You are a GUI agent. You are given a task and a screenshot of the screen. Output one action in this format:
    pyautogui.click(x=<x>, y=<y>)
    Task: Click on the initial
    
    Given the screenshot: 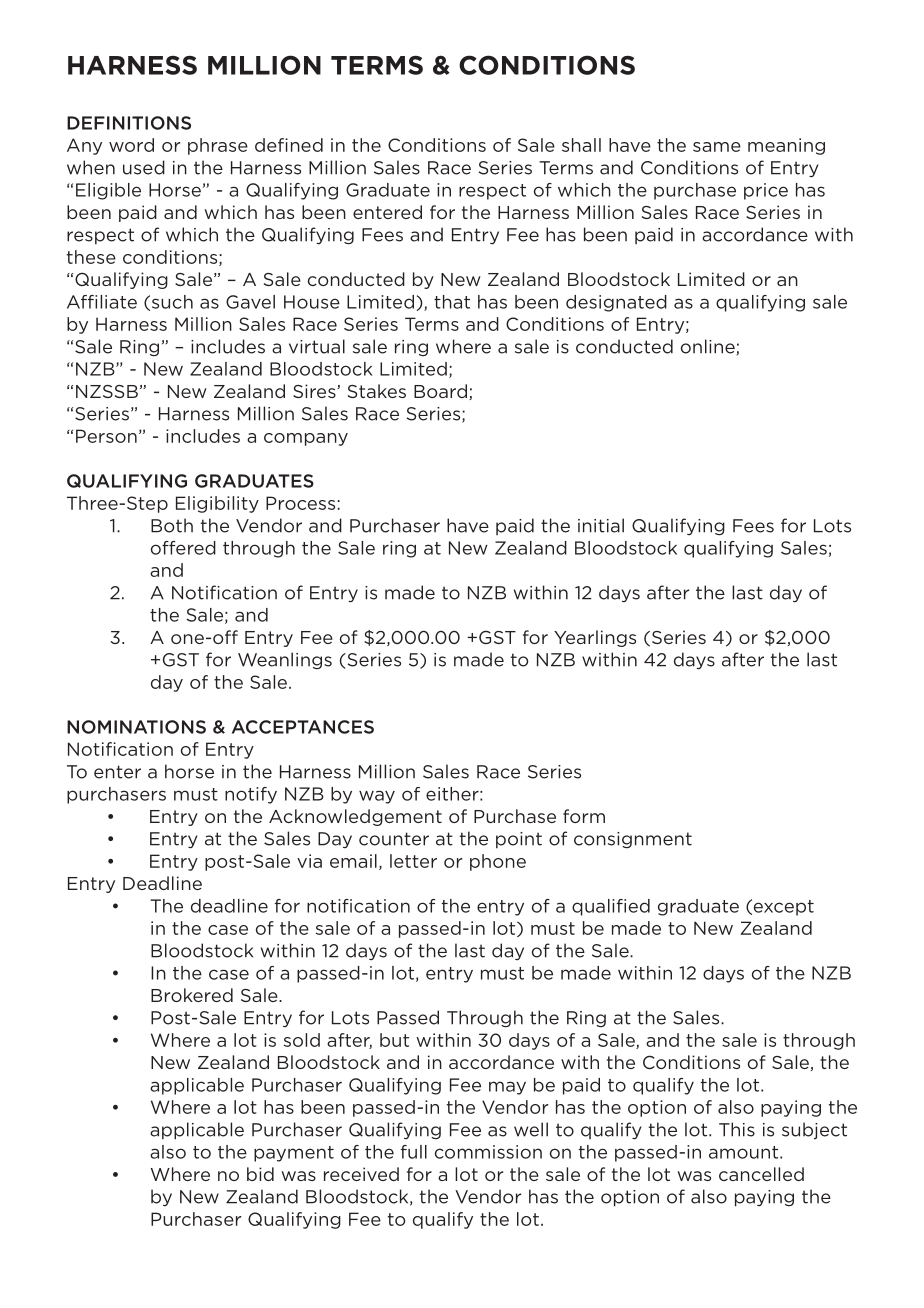 What is the action you would take?
    pyautogui.click(x=601, y=525)
